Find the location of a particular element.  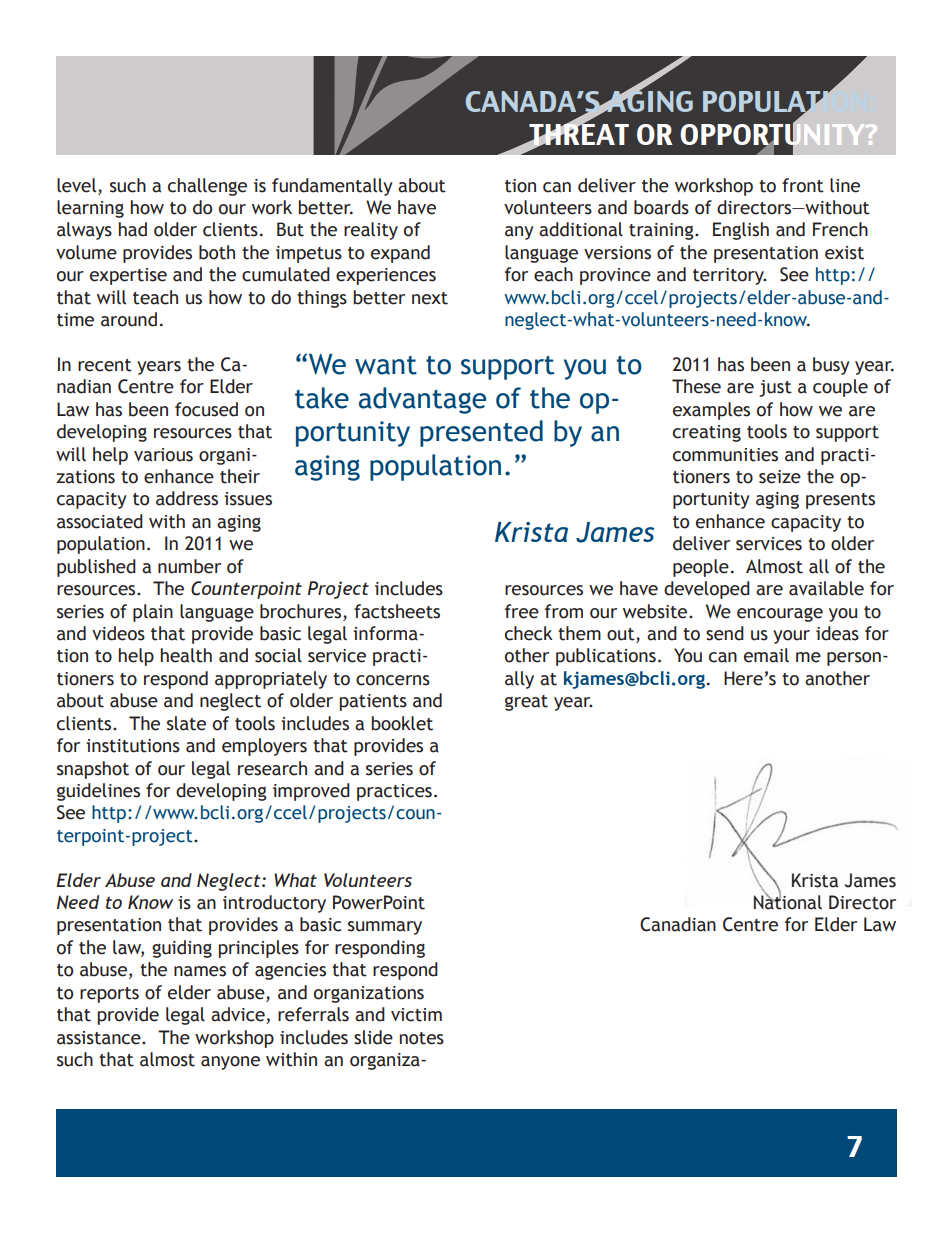

notes is located at coordinates (422, 1038).
